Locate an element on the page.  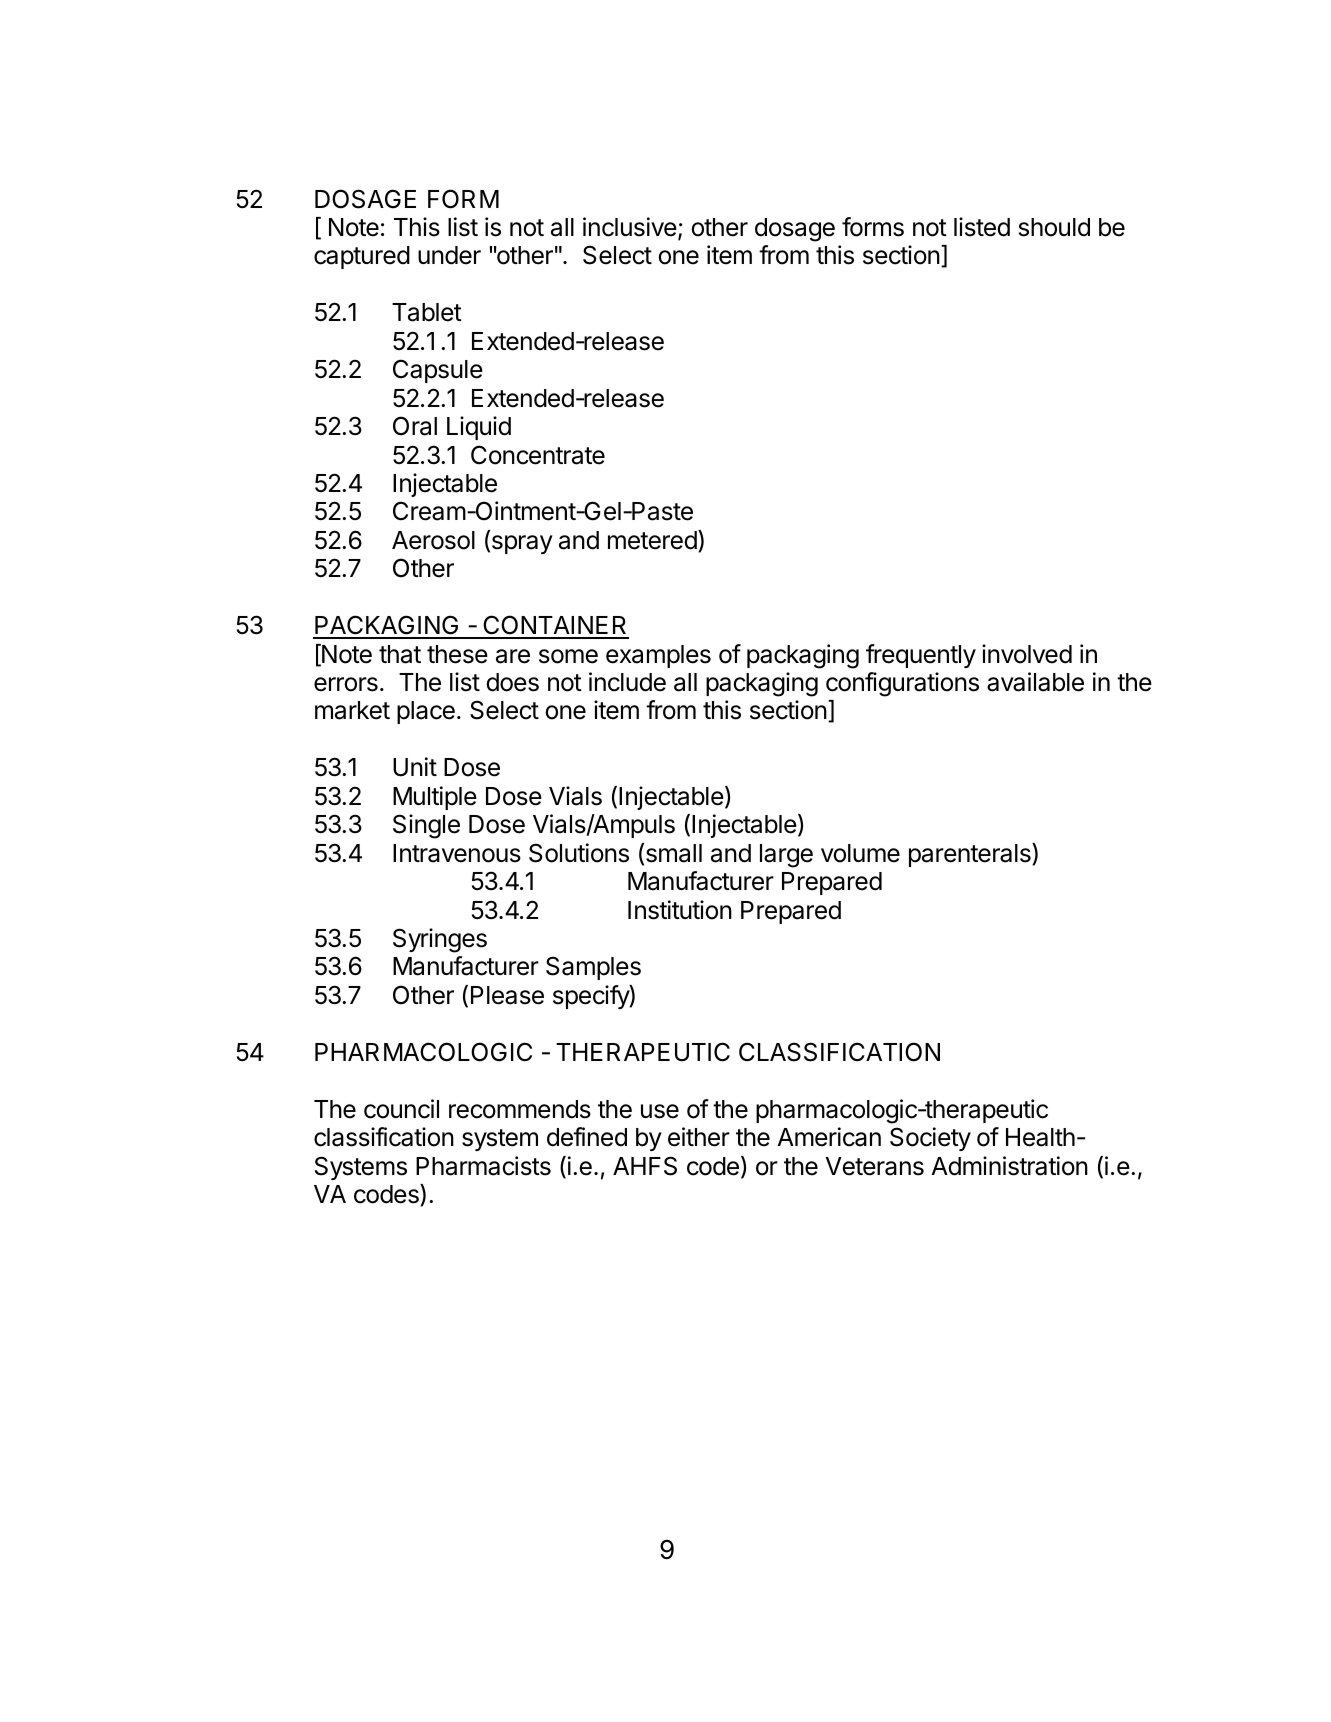
place is located at coordinates (426, 712).
